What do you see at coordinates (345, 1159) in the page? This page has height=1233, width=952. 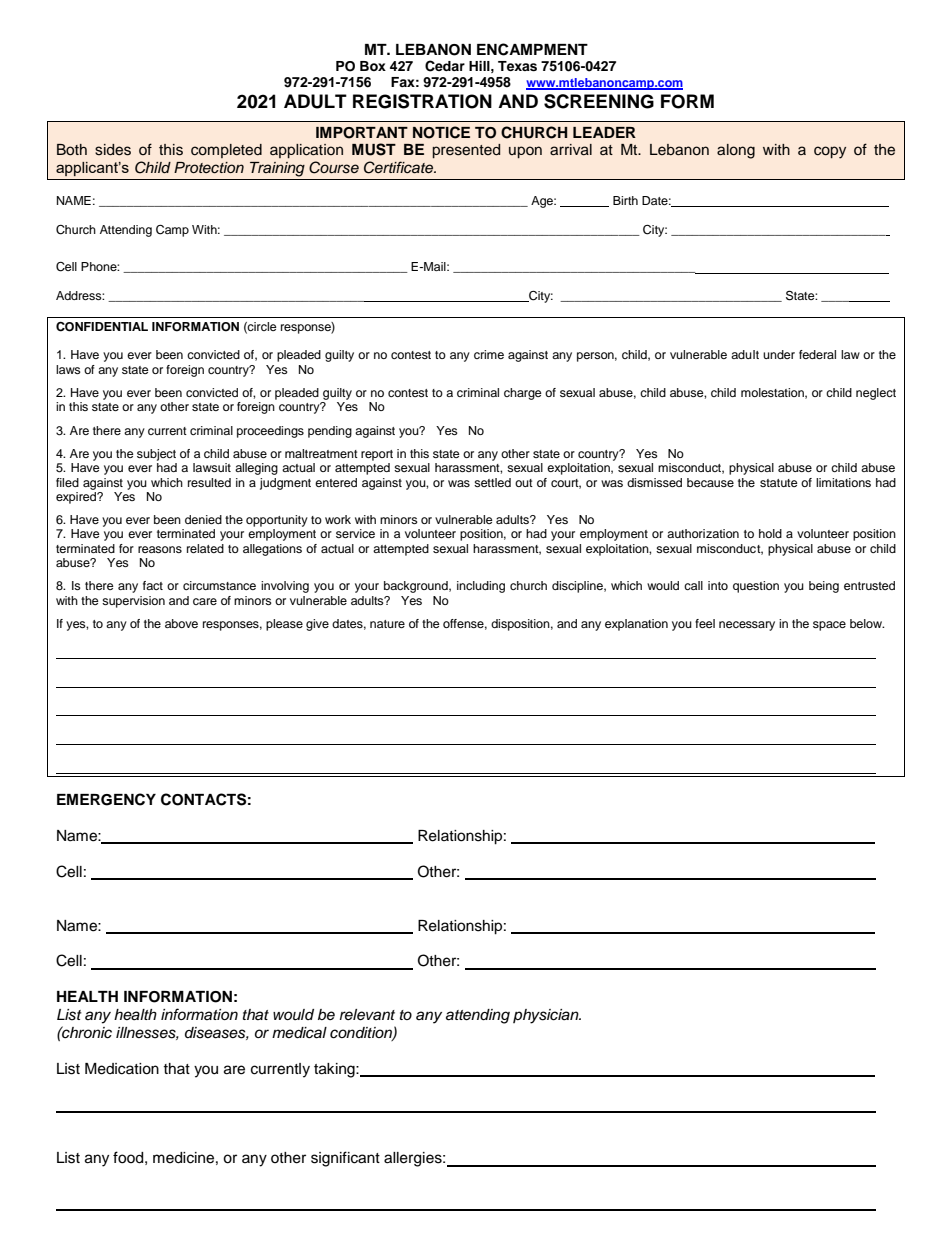 I see `significant` at bounding box center [345, 1159].
